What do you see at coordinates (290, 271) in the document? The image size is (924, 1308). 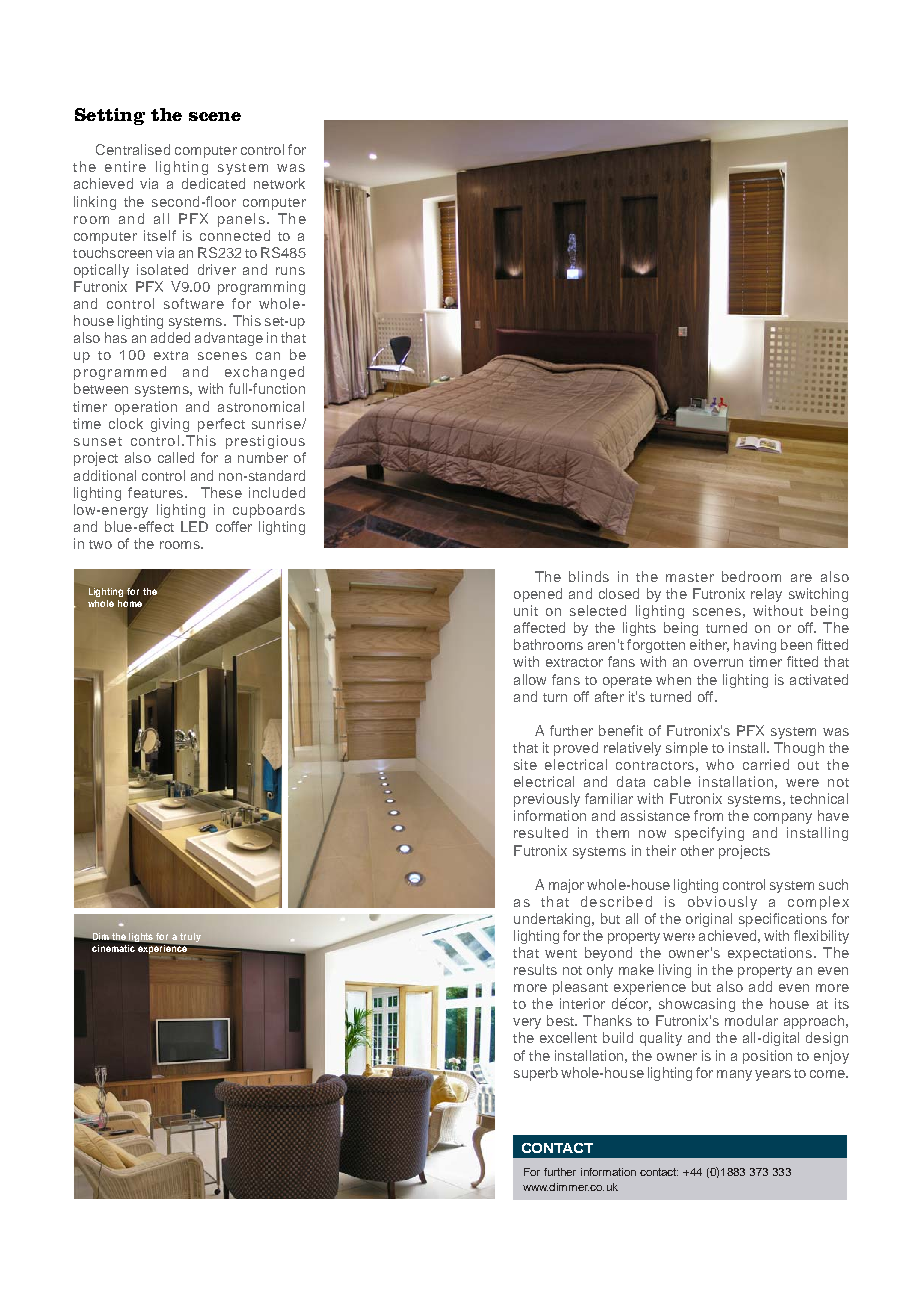 I see `runs` at bounding box center [290, 271].
